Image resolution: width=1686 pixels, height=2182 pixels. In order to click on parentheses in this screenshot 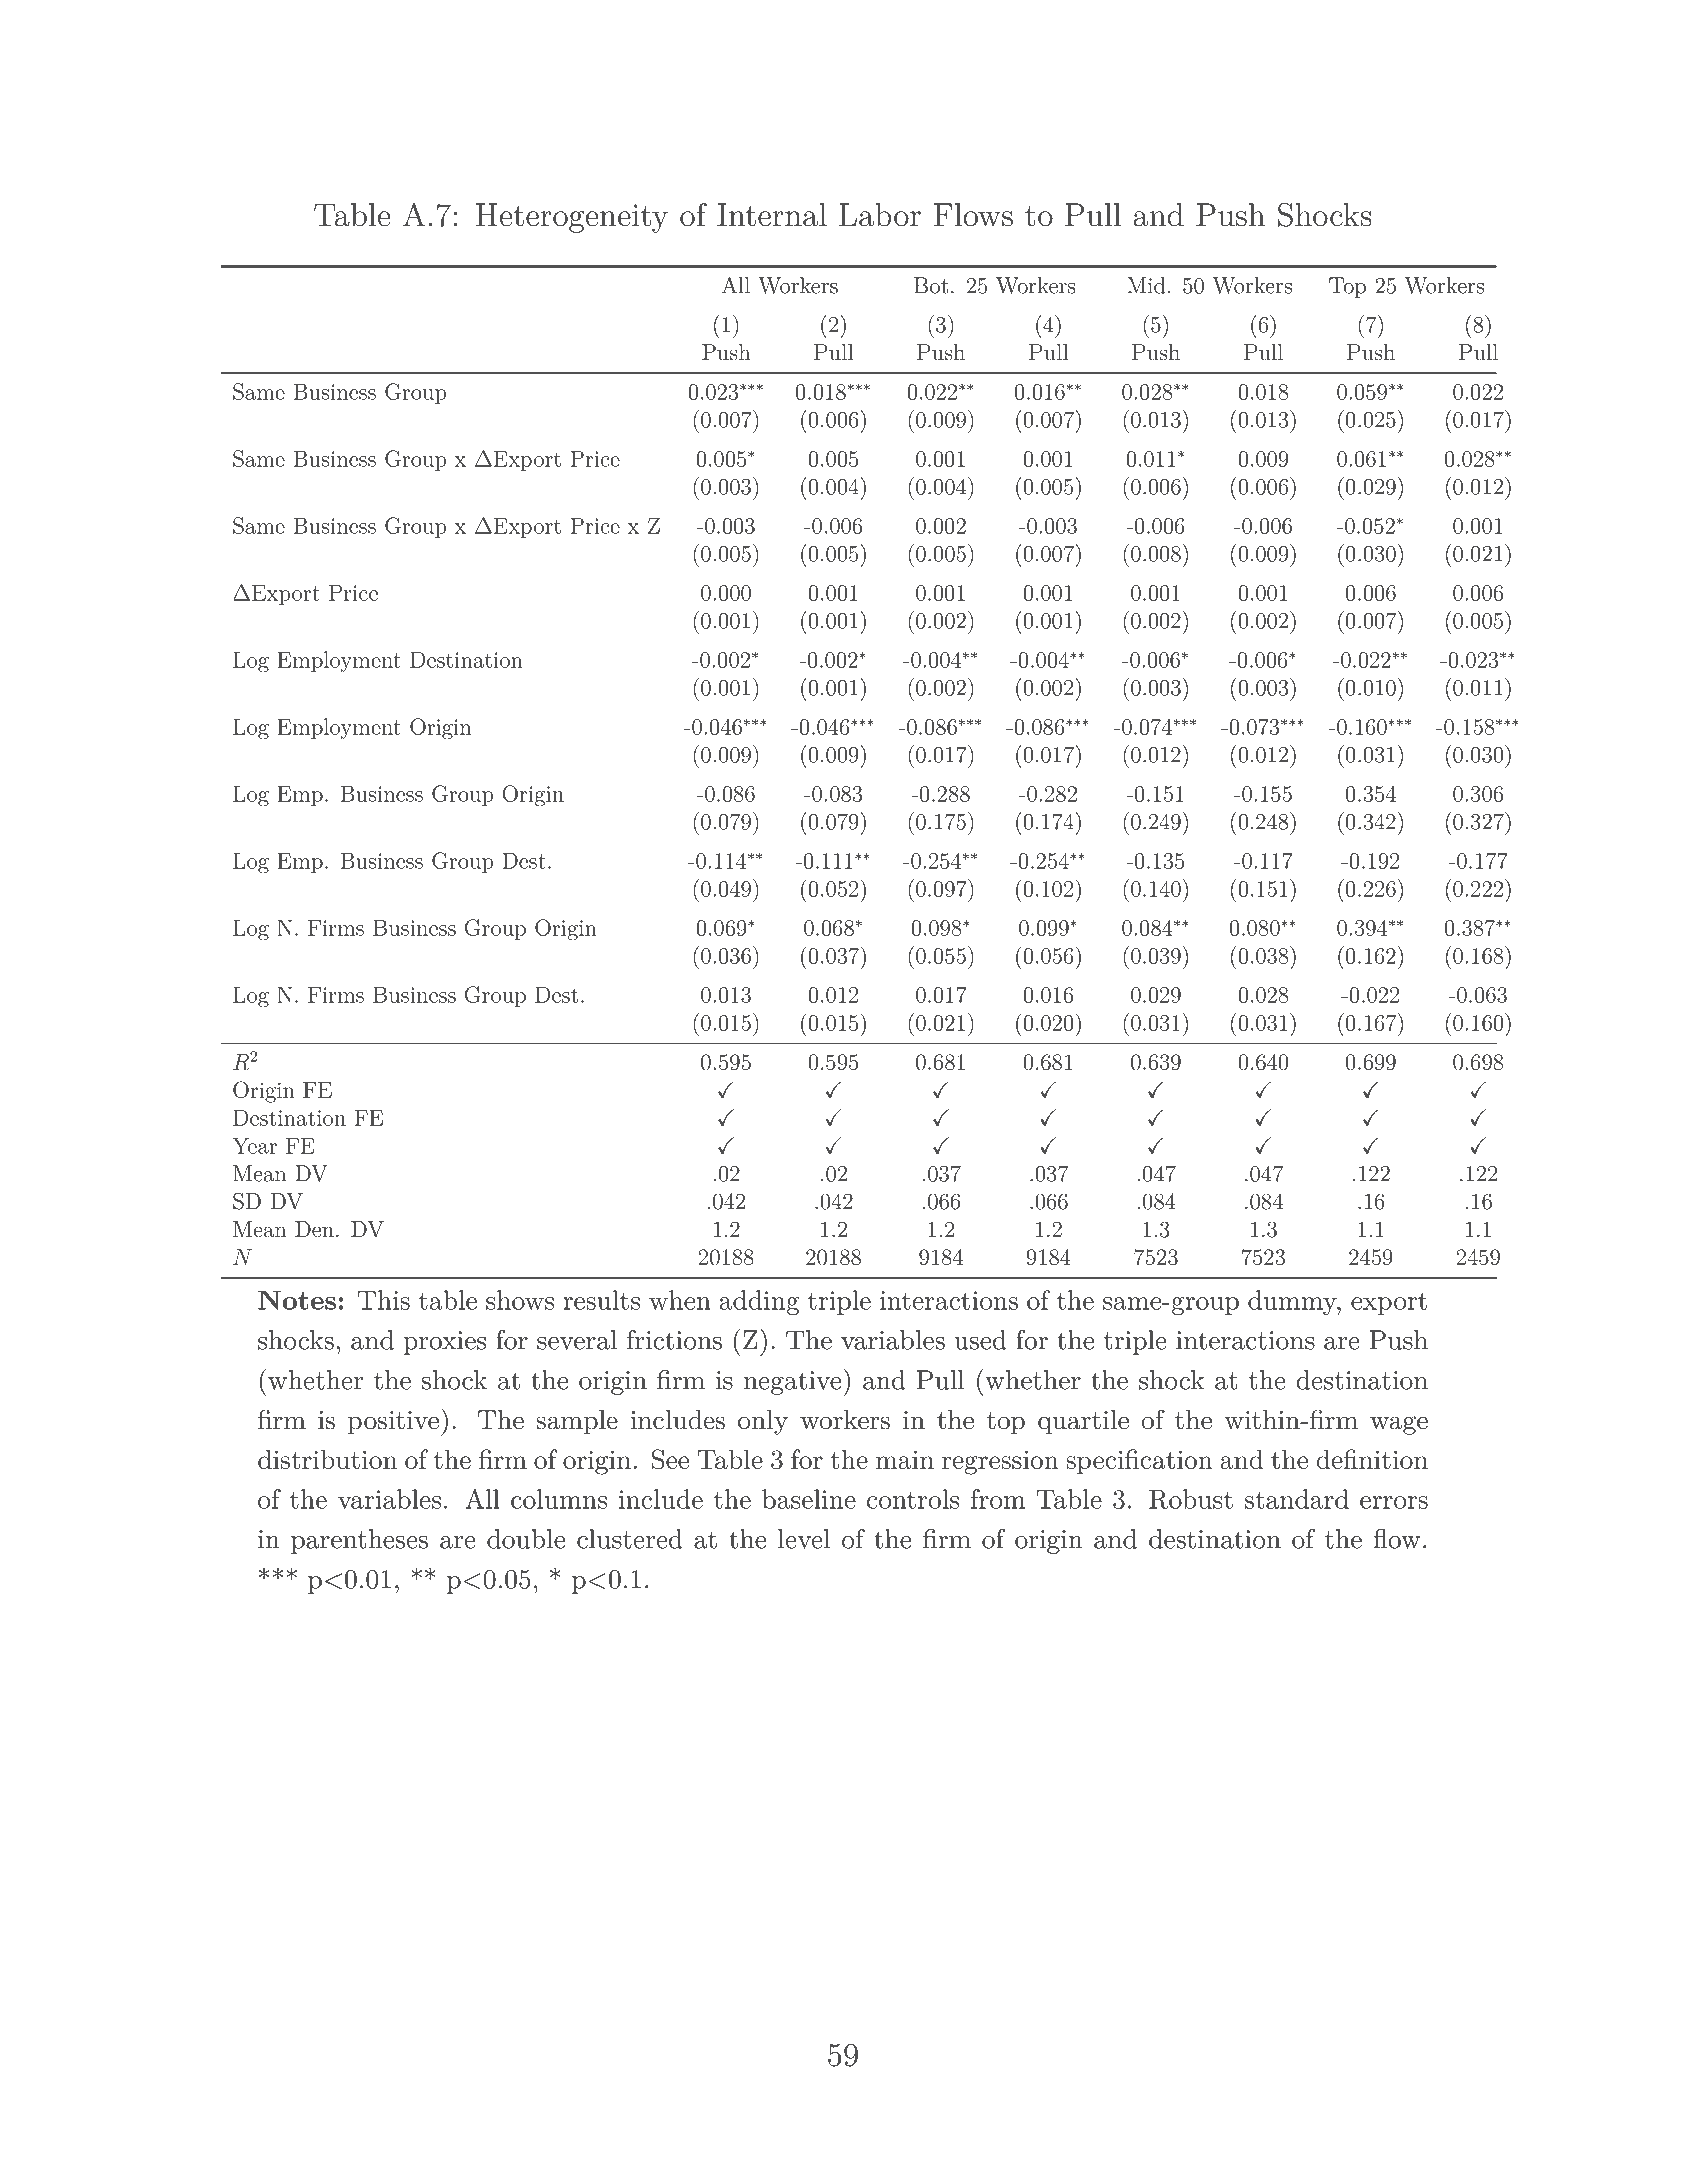, I will do `click(359, 1541)`.
